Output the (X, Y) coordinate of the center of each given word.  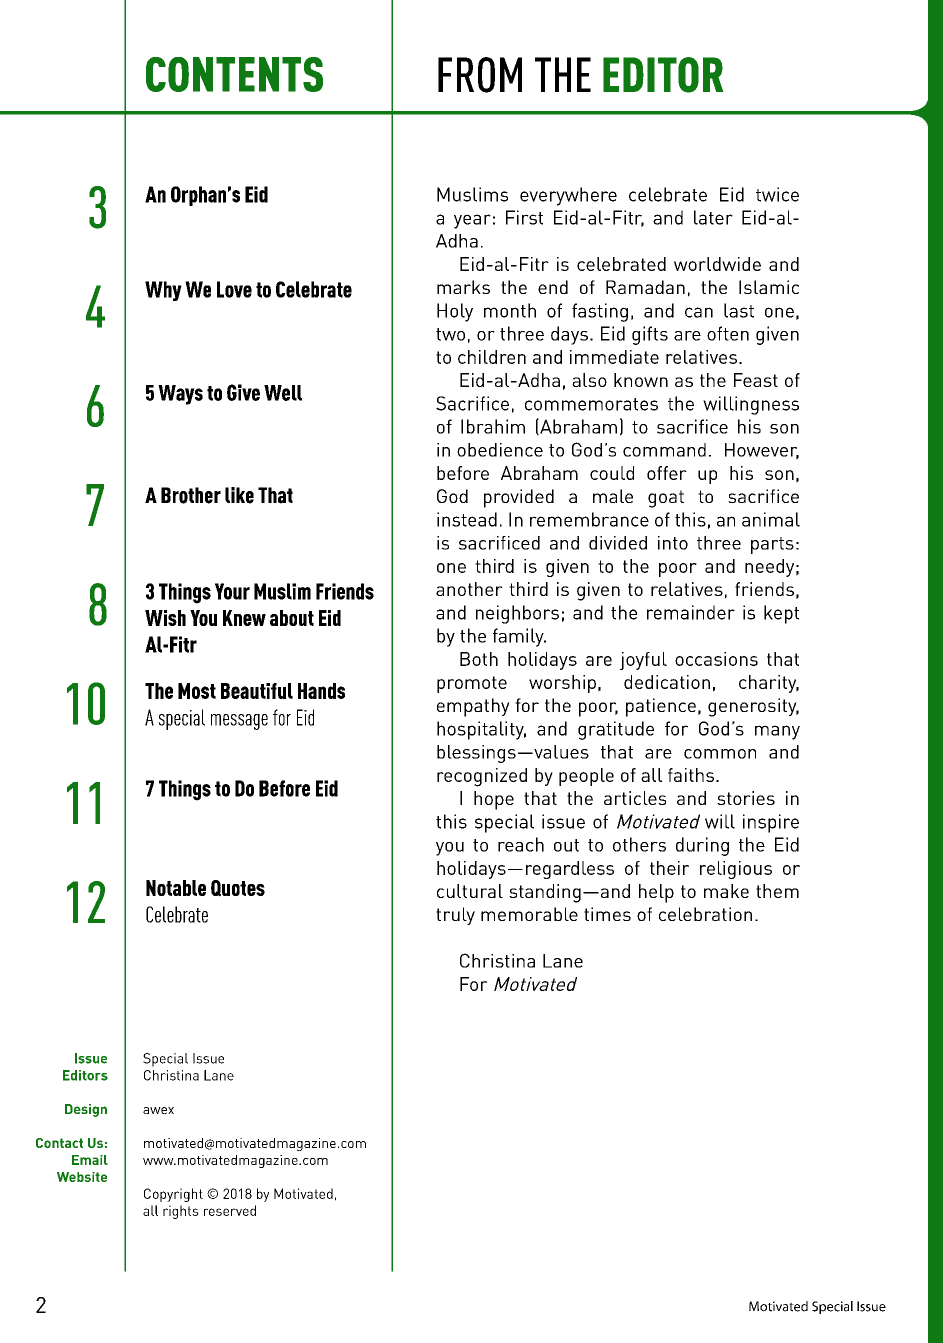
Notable (176, 888)
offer (667, 473)
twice (777, 194)
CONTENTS (234, 74)
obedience (500, 450)
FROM (480, 75)
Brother (191, 495)
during (702, 846)
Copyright (173, 1195)
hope (494, 800)
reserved (230, 1210)
